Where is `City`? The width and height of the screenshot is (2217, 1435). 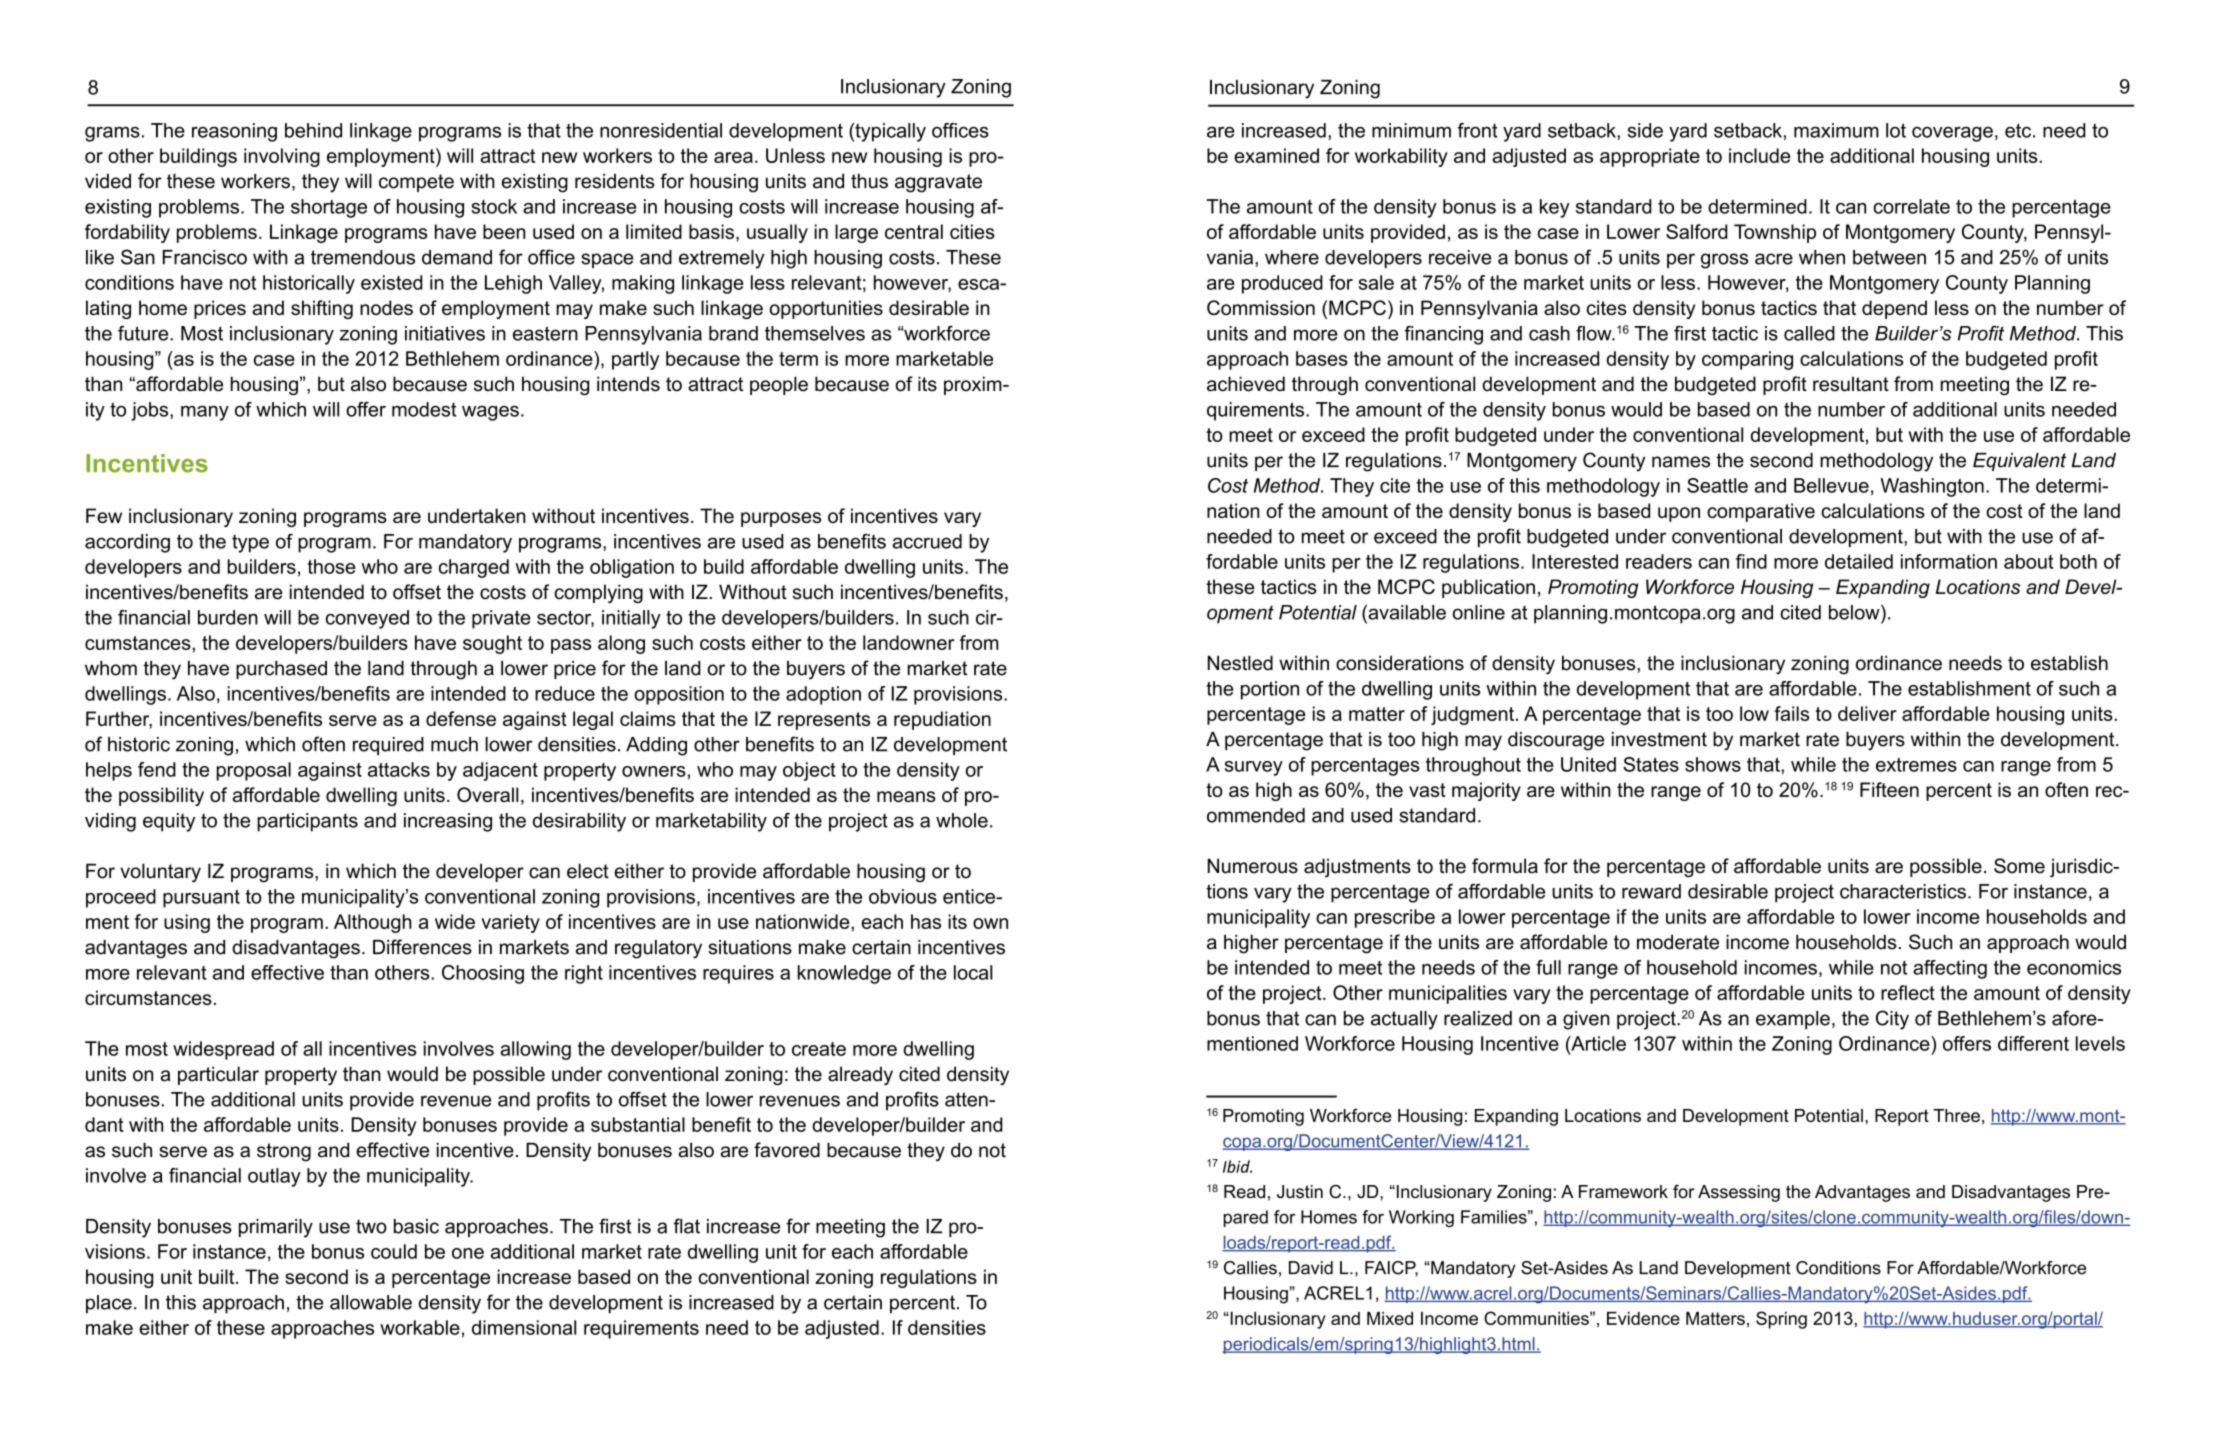
City is located at coordinates (1892, 1020).
